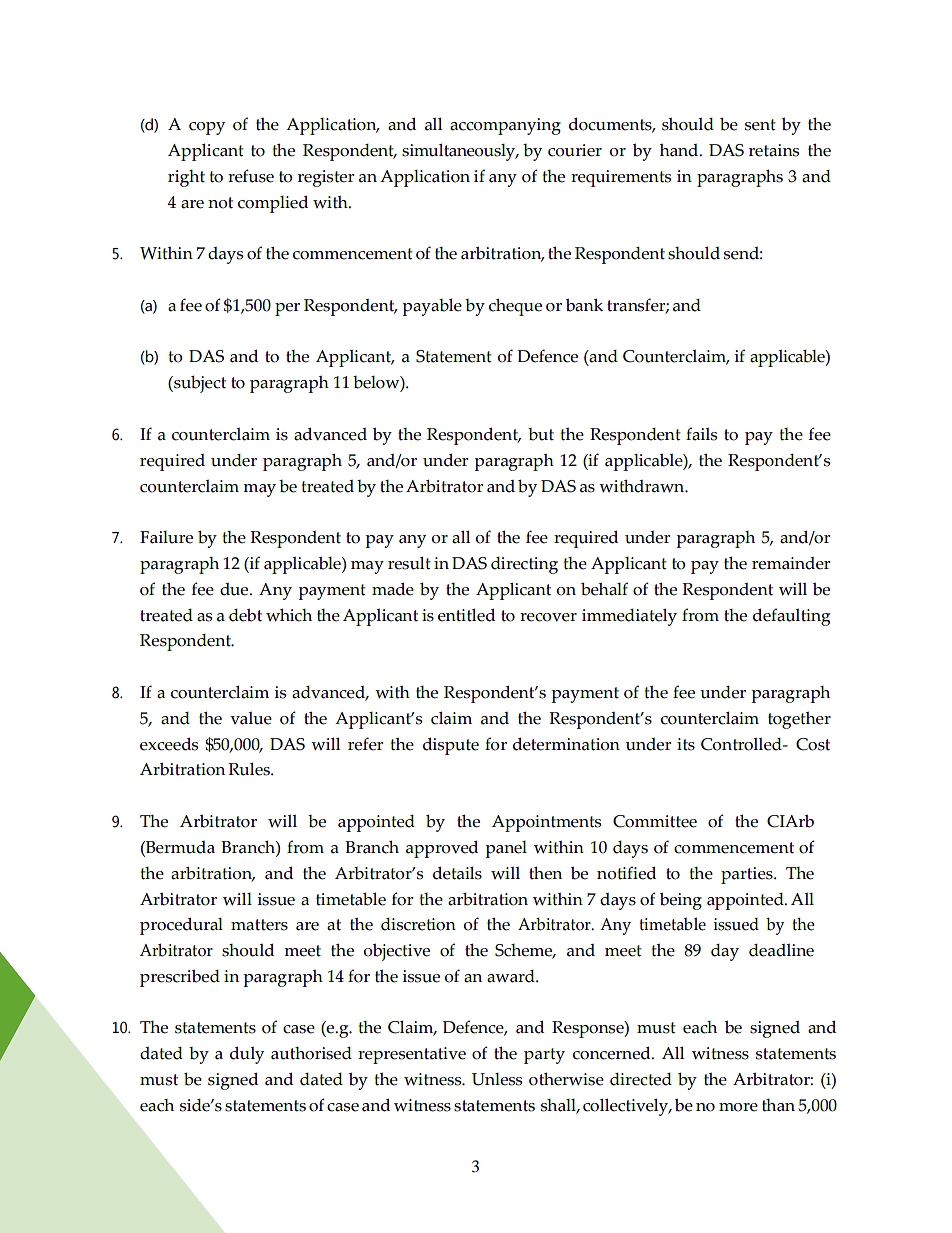 Image resolution: width=952 pixels, height=1233 pixels. Describe the element at coordinates (259, 925) in the document. I see `matters` at that location.
